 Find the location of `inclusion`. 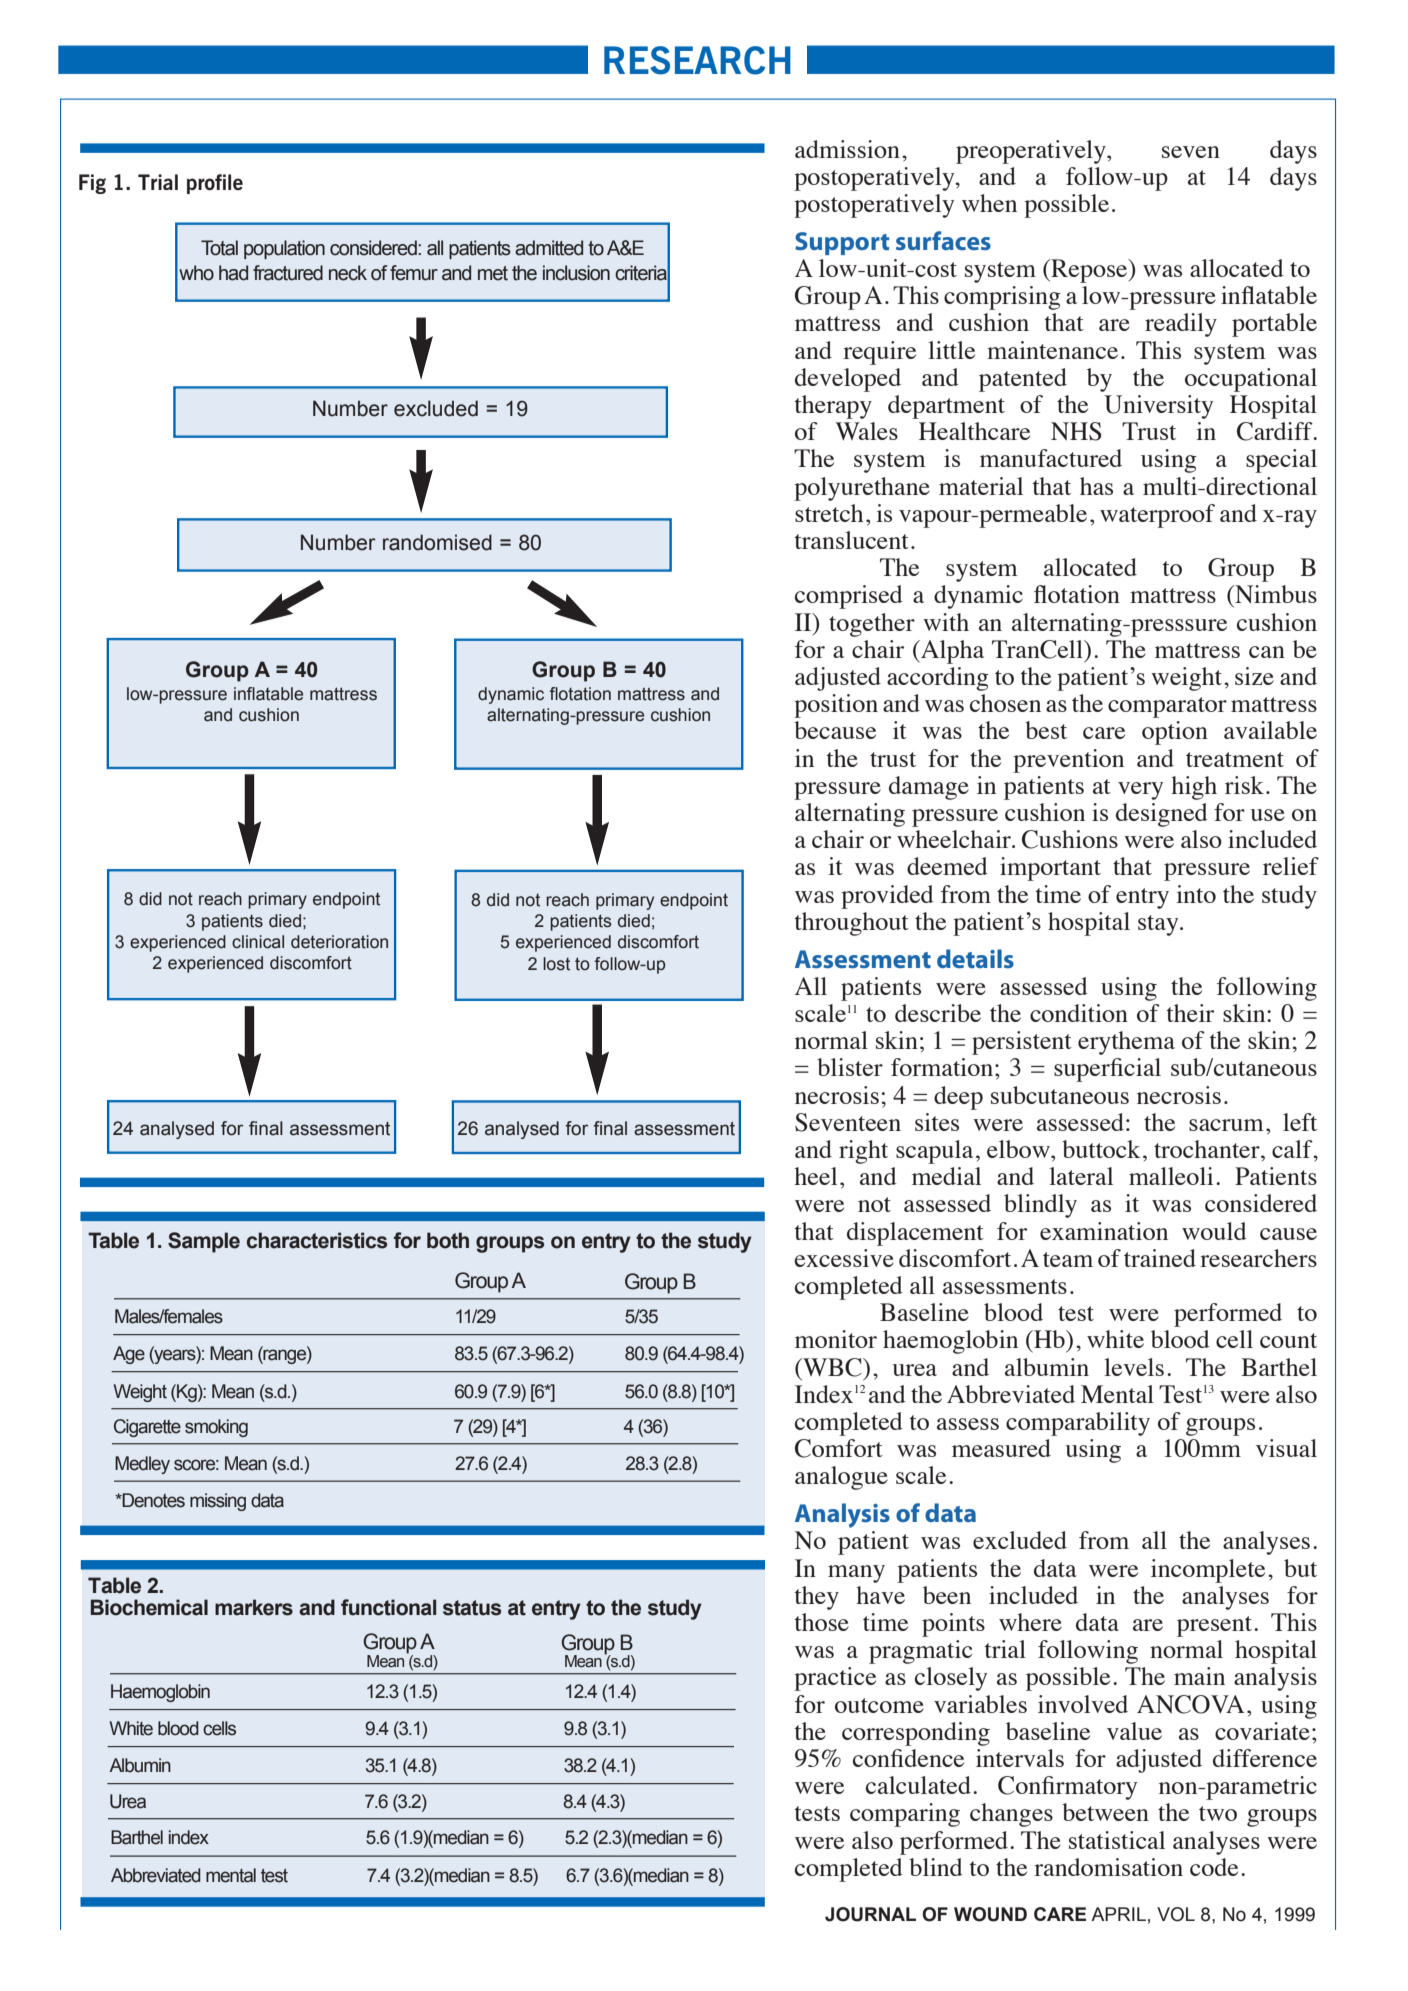

inclusion is located at coordinates (576, 273).
